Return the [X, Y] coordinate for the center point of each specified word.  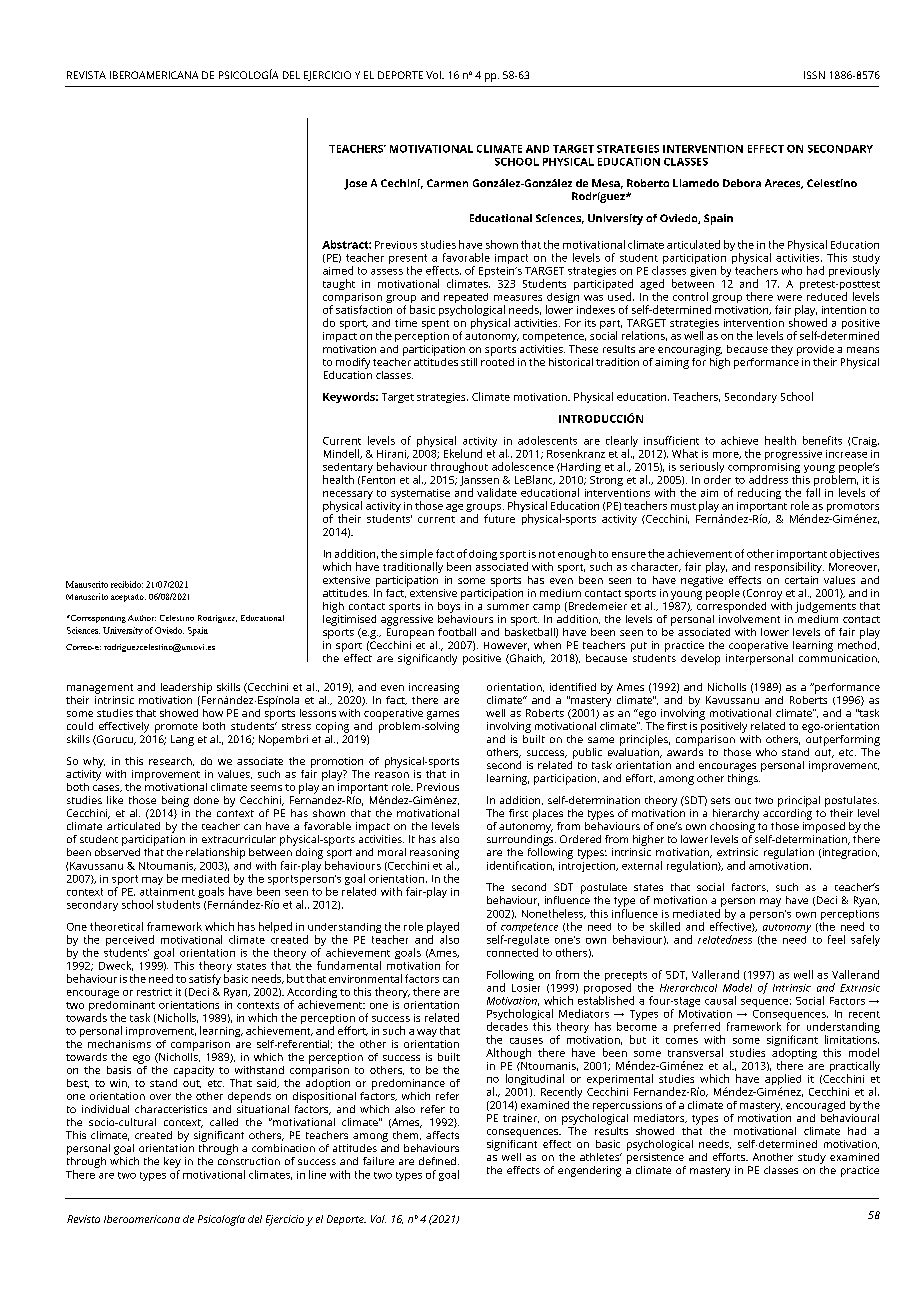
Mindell [342, 454]
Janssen [479, 481]
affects [442, 1135]
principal [799, 801]
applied [783, 1081]
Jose [355, 184]
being [175, 801]
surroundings [521, 839]
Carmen [447, 183]
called [224, 1122]
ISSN [814, 75]
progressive [793, 455]
